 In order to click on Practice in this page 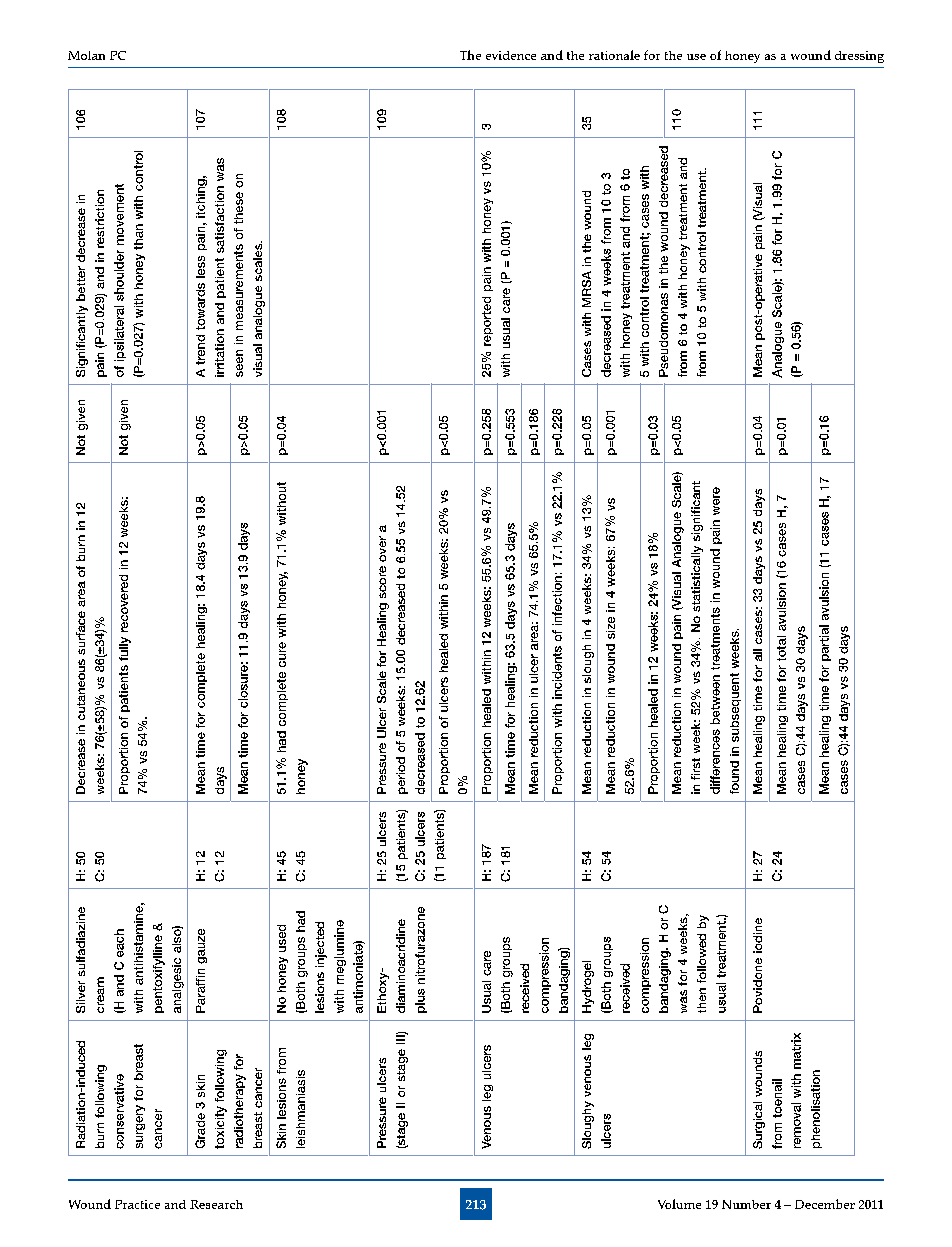, I will do `click(137, 1204)`.
